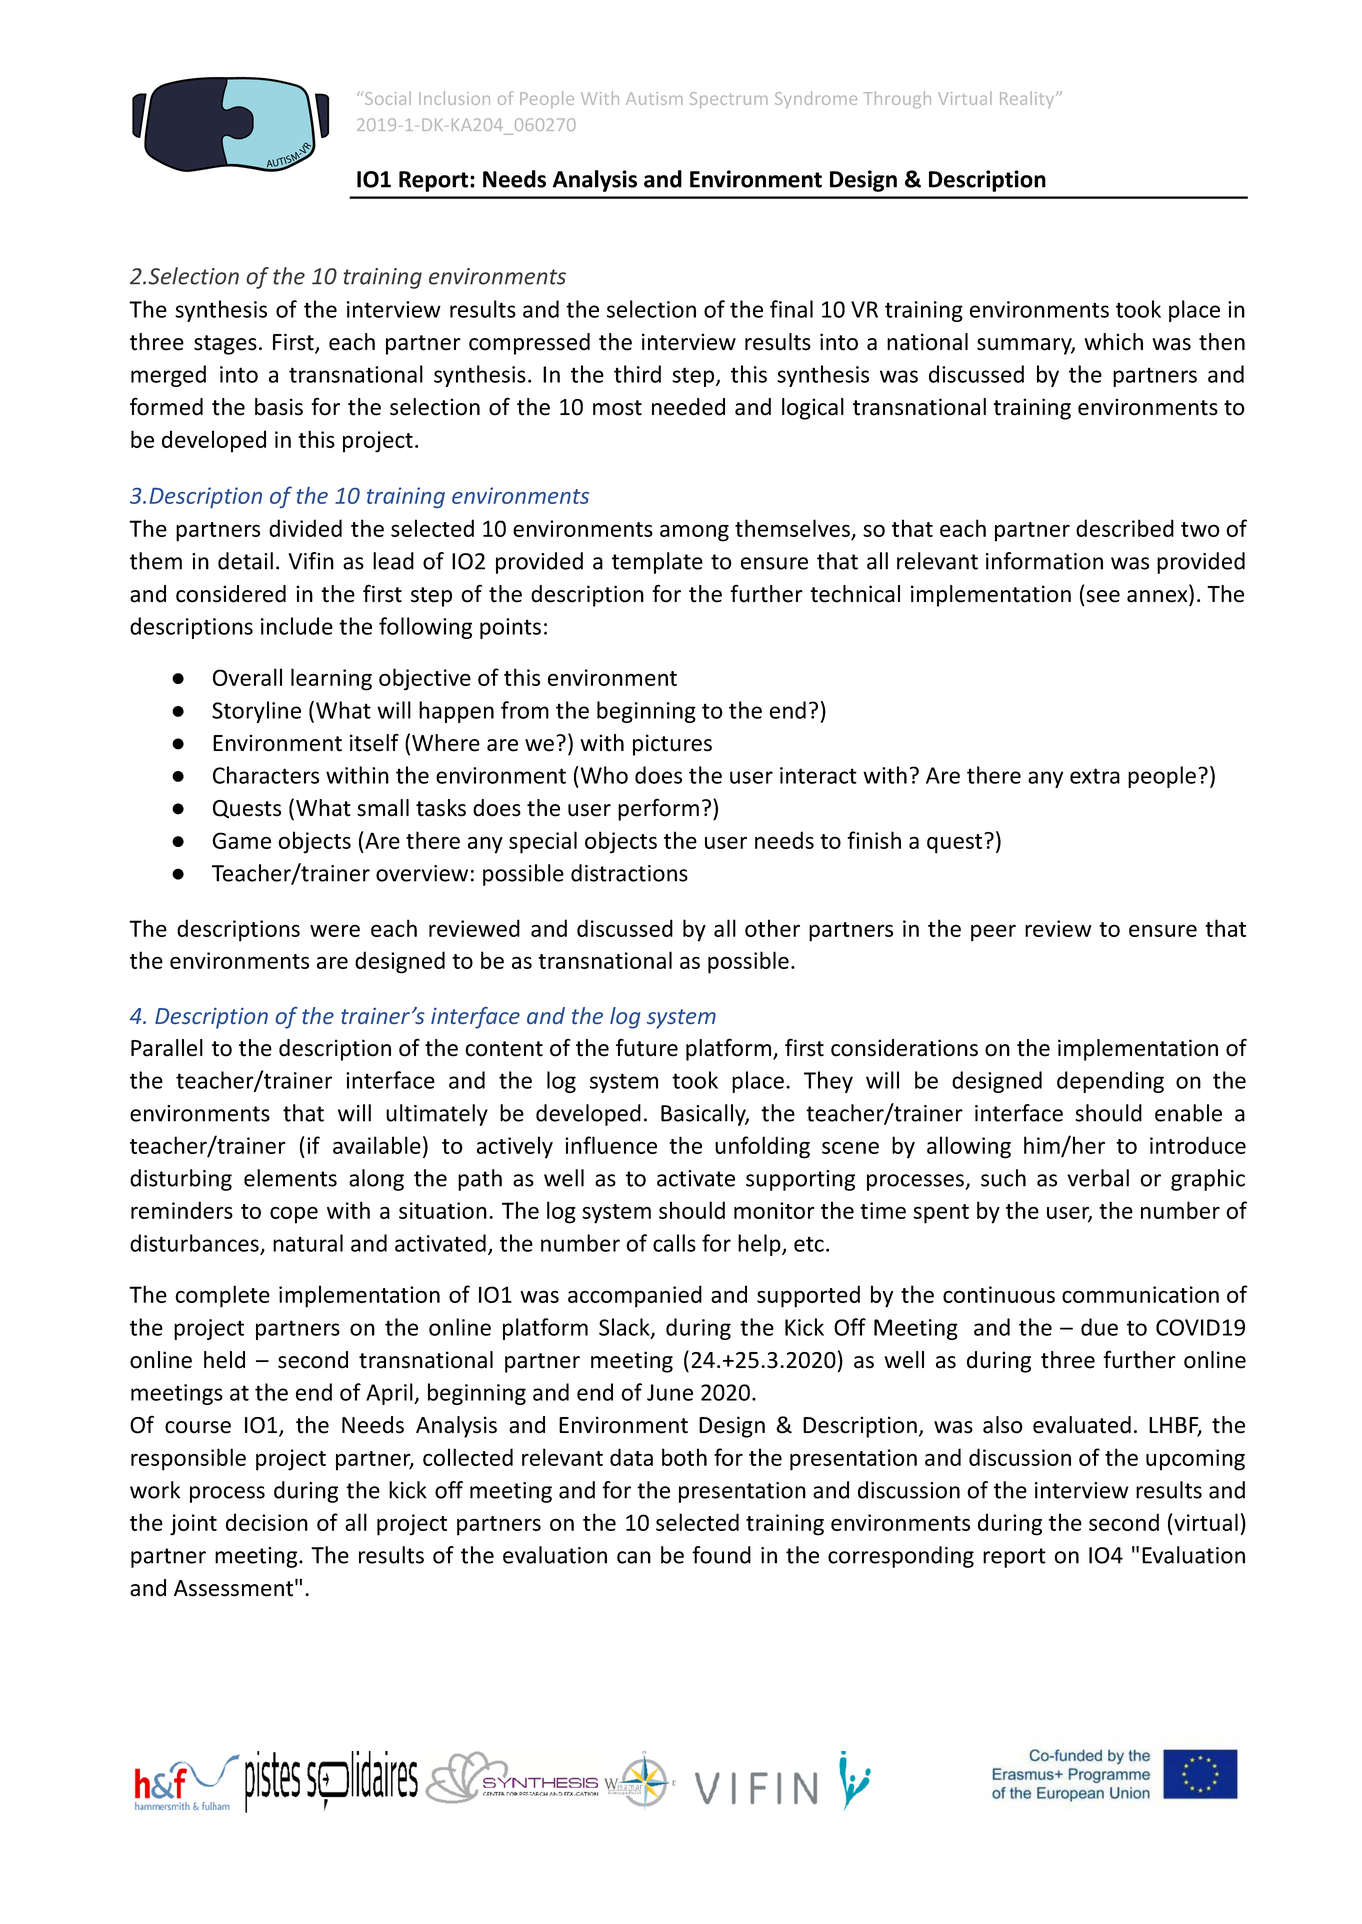  Describe the element at coordinates (1095, 776) in the screenshot. I see `extra` at that location.
